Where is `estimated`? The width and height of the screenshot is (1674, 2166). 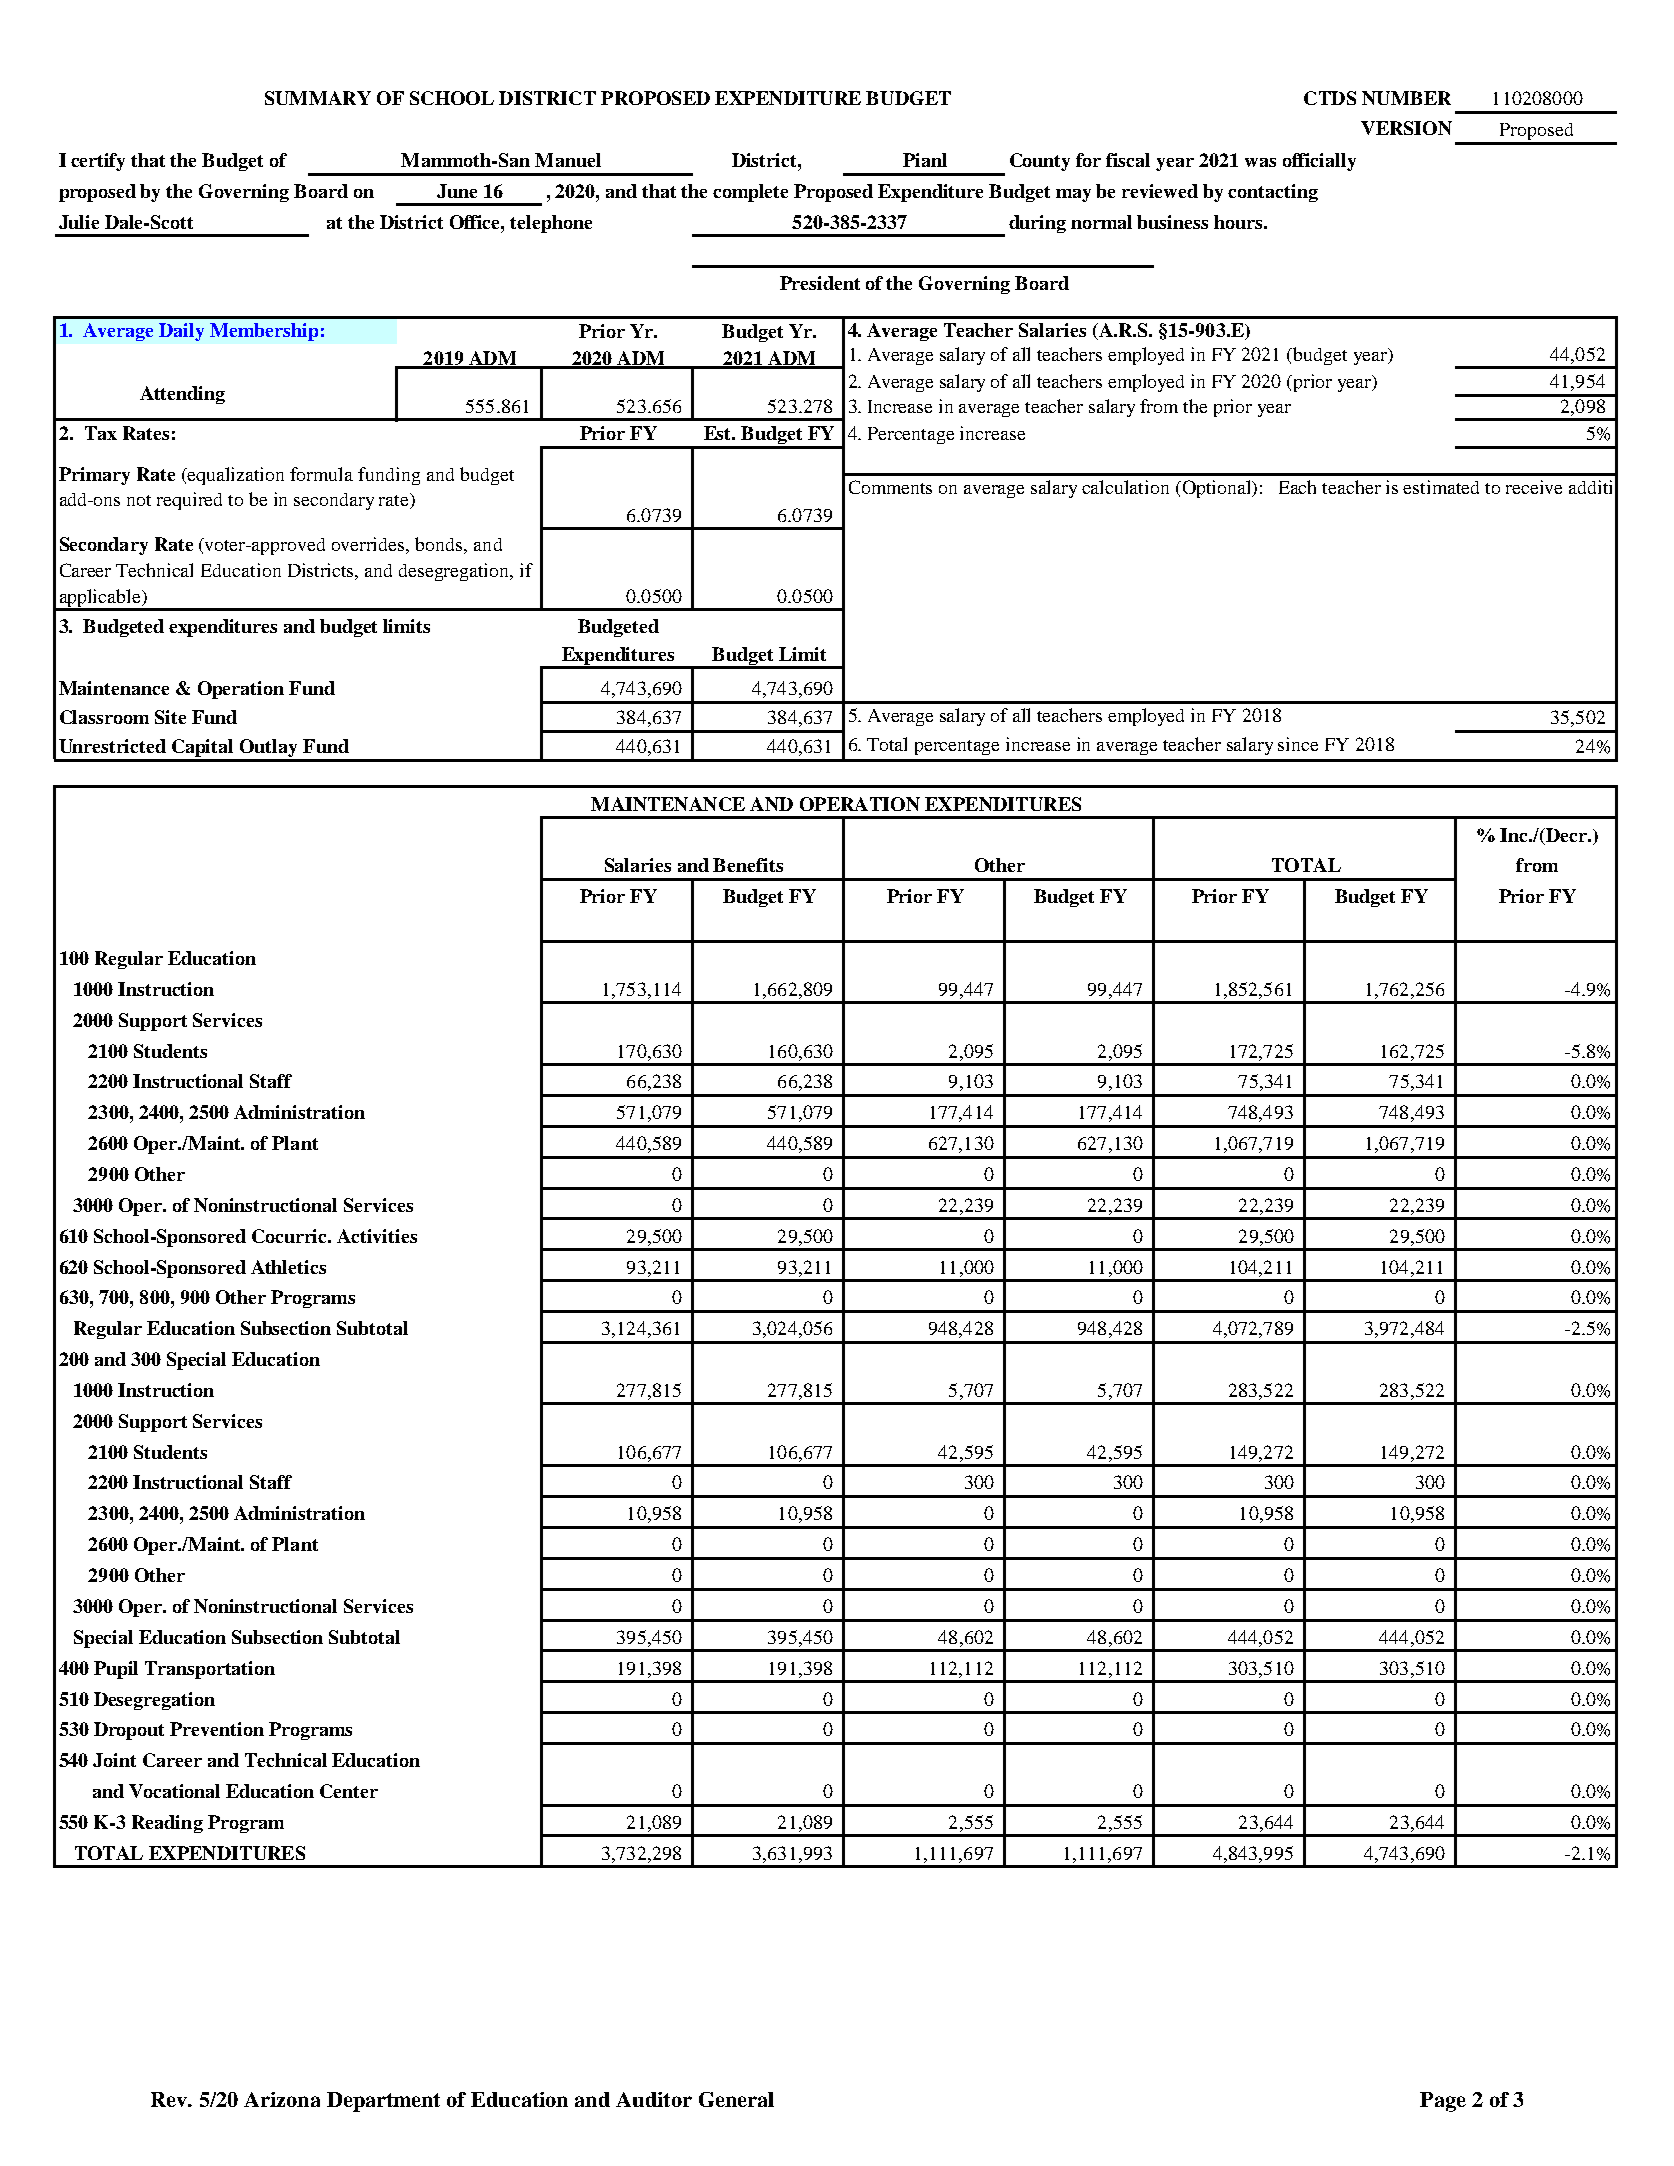 estimated is located at coordinates (1441, 487).
